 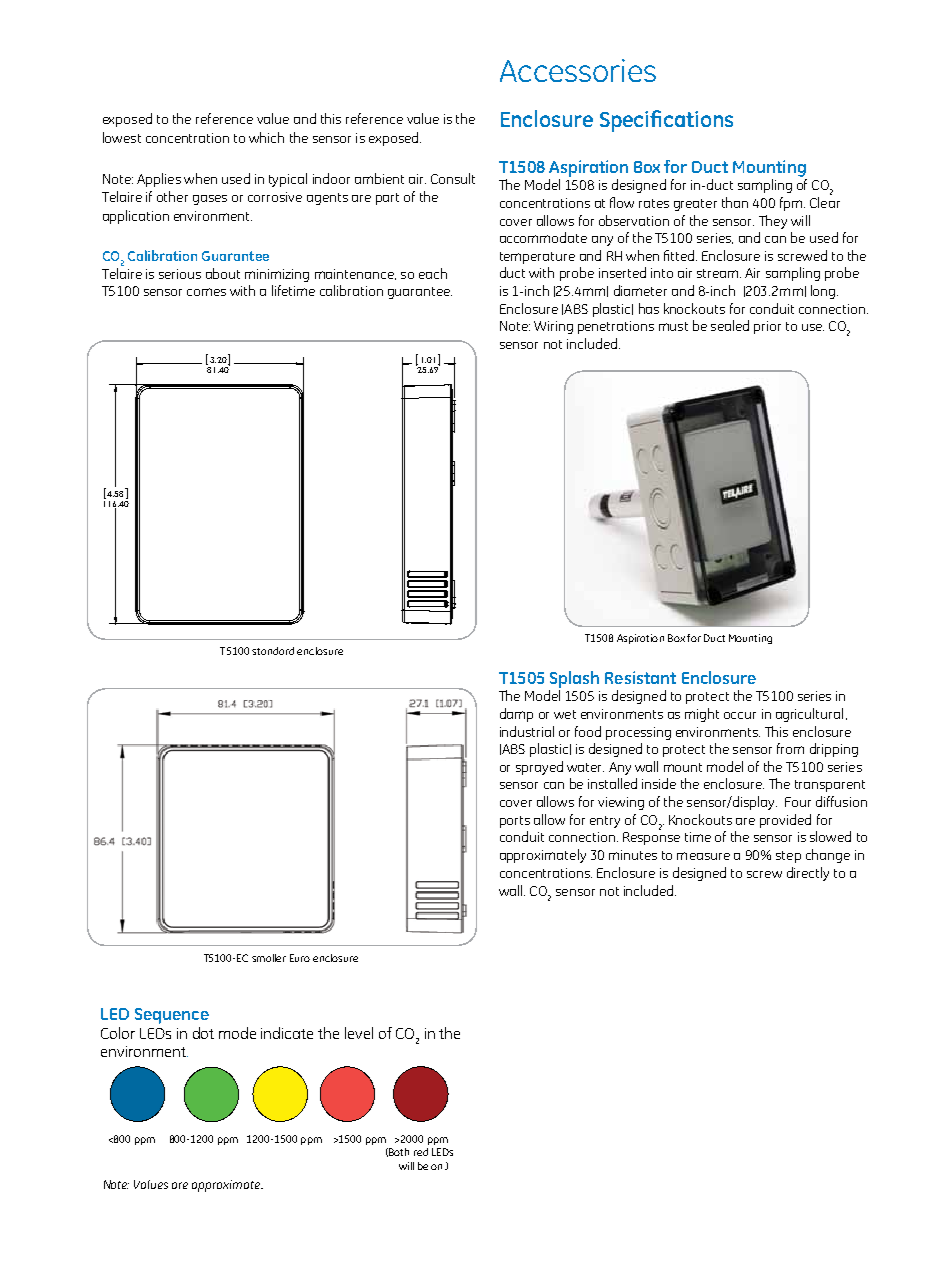 I want to click on standard, so click(x=273, y=651).
